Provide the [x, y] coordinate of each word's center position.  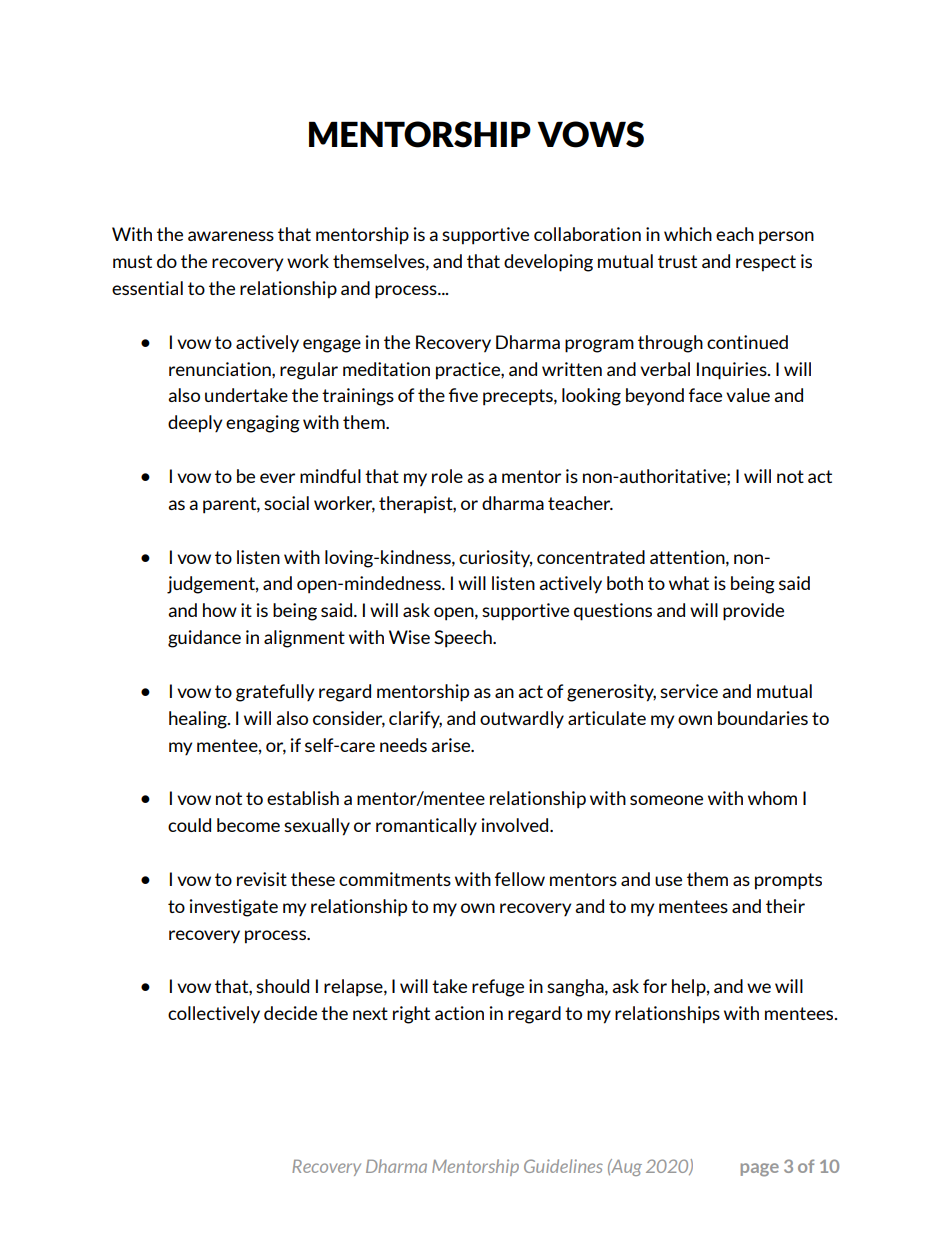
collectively [214, 1015]
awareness [231, 236]
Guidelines [563, 1166]
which [688, 234]
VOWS [590, 134]
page [760, 1170]
